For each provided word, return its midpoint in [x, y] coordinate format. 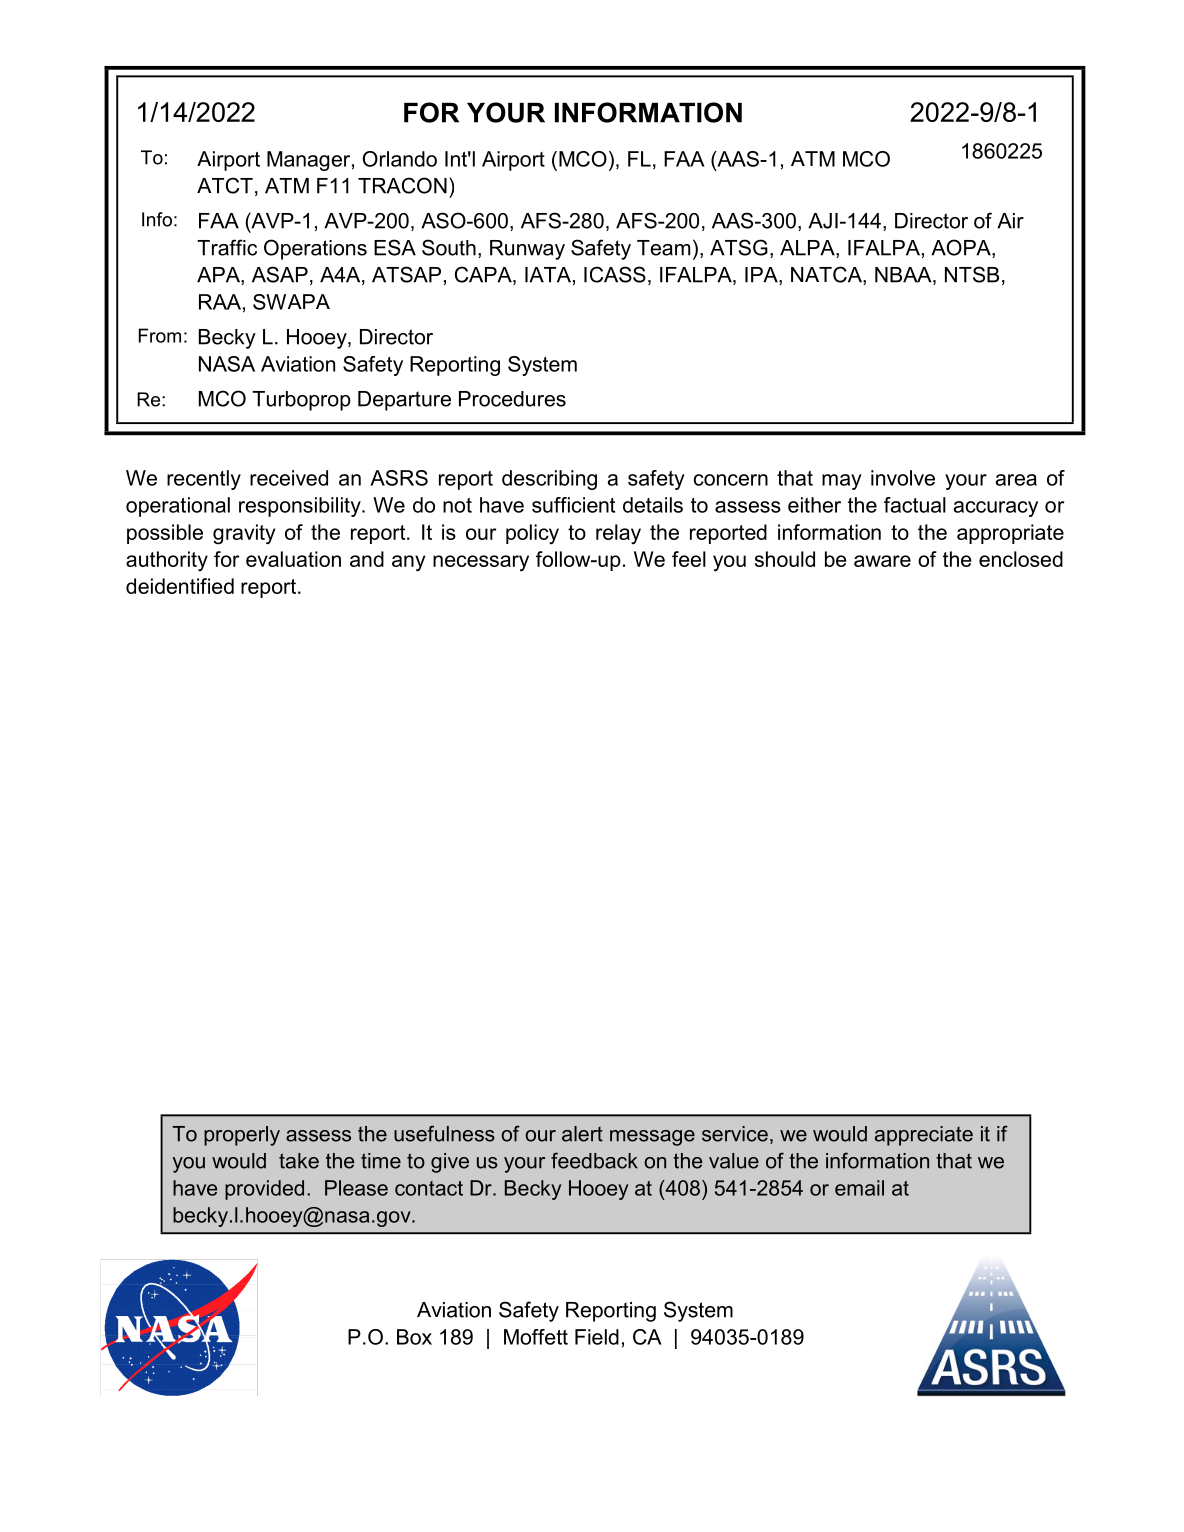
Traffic [227, 247]
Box [414, 1337]
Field [597, 1337]
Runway [527, 250]
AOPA [962, 248]
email [859, 1188]
